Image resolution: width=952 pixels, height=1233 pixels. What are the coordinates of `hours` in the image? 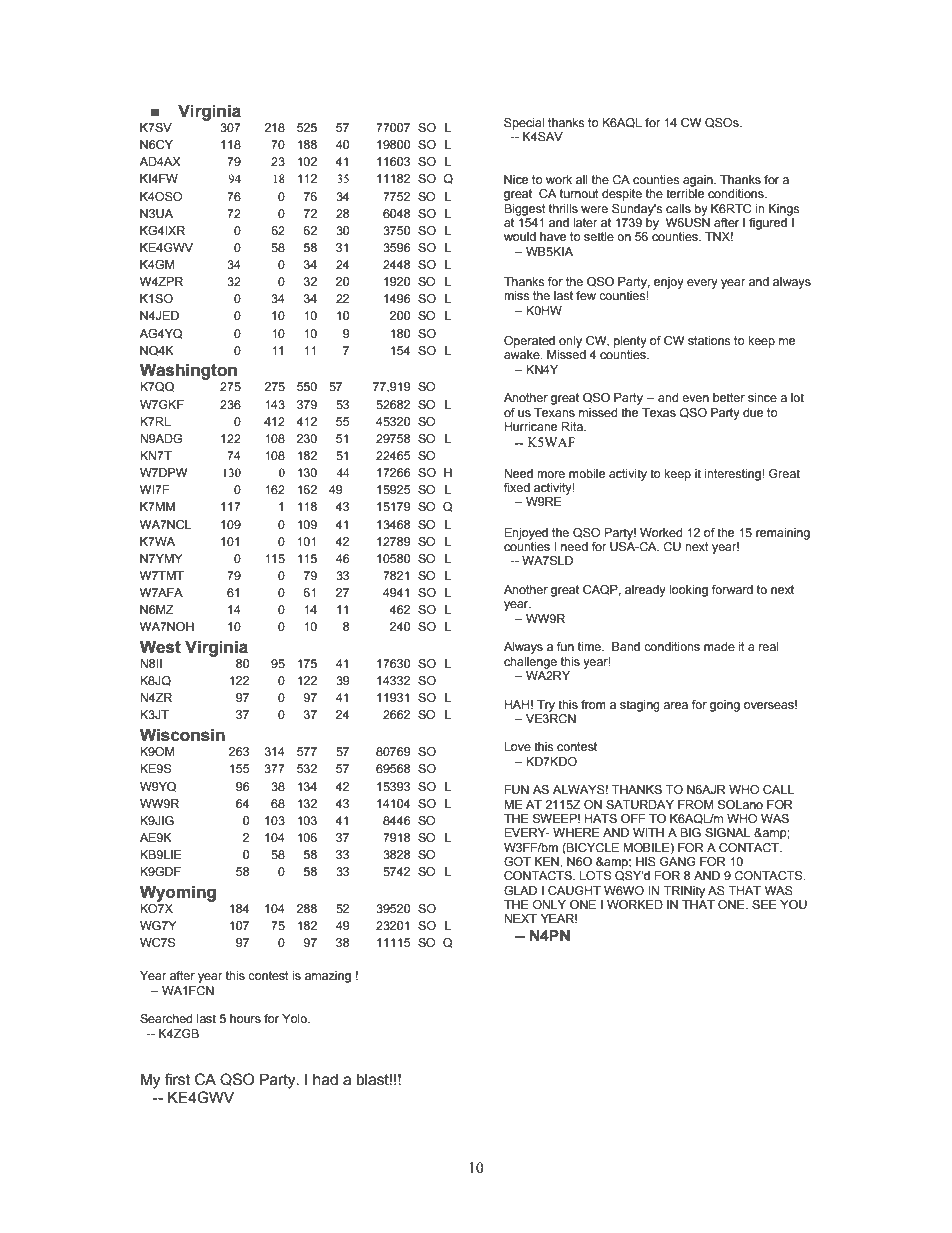 It's located at (245, 1018).
